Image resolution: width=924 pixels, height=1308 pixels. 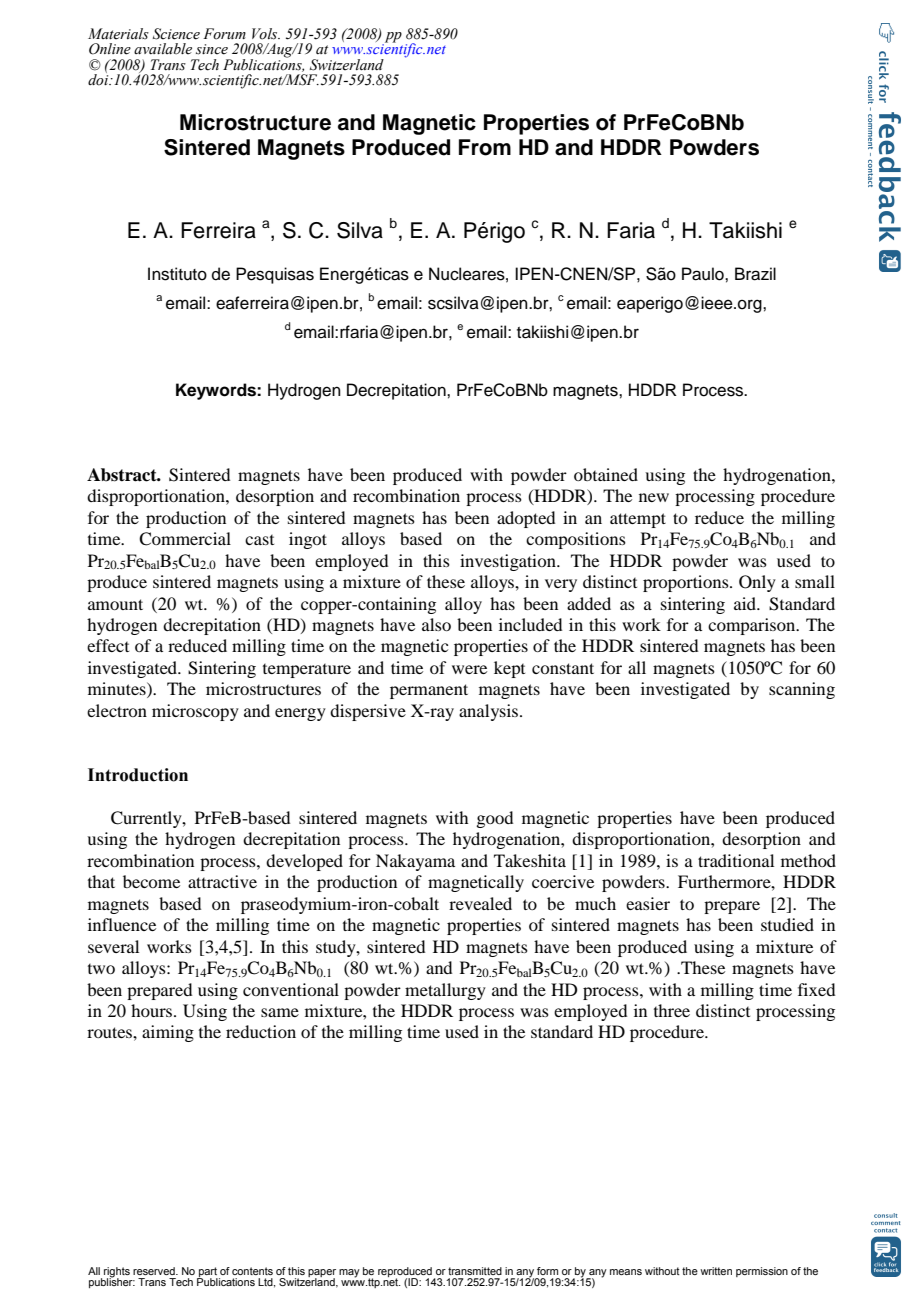 I want to click on means, so click(x=626, y=1272).
